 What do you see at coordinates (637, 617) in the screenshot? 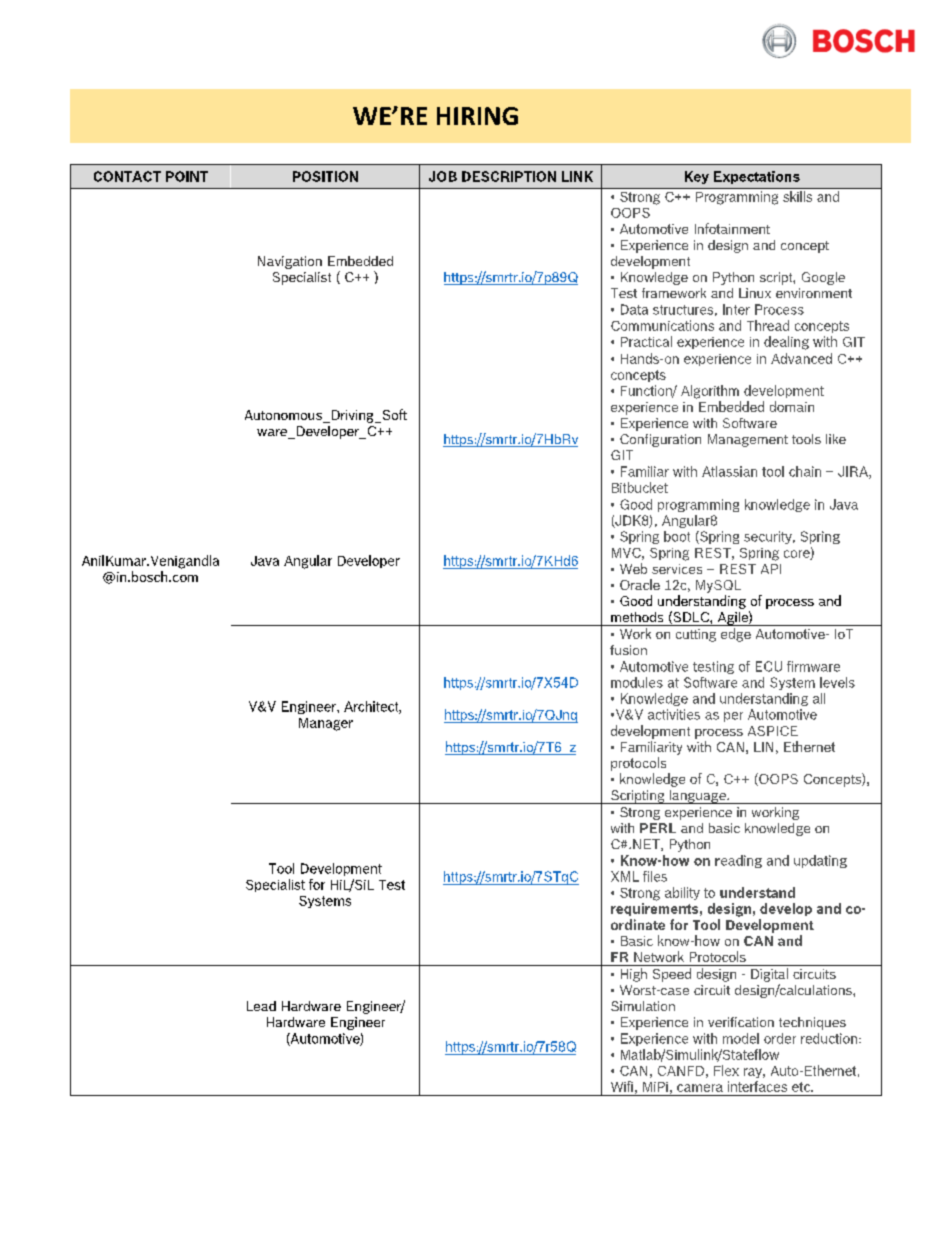
I see `methods` at bounding box center [637, 617].
